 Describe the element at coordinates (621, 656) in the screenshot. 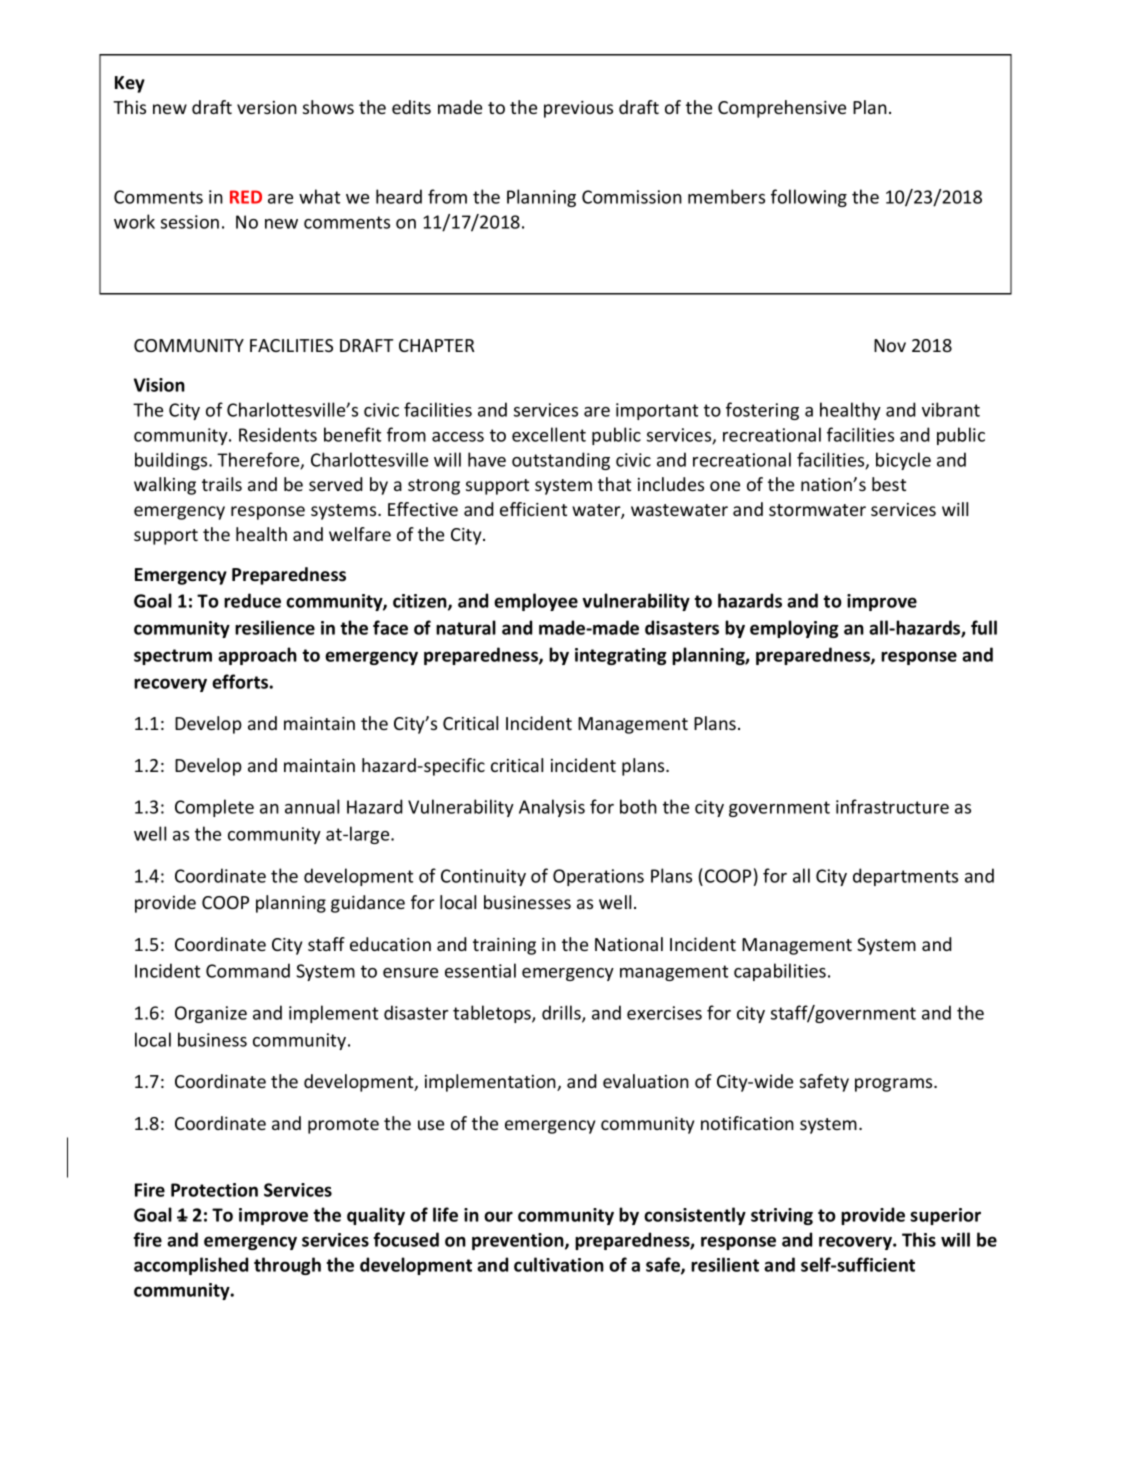

I see `integrating` at that location.
